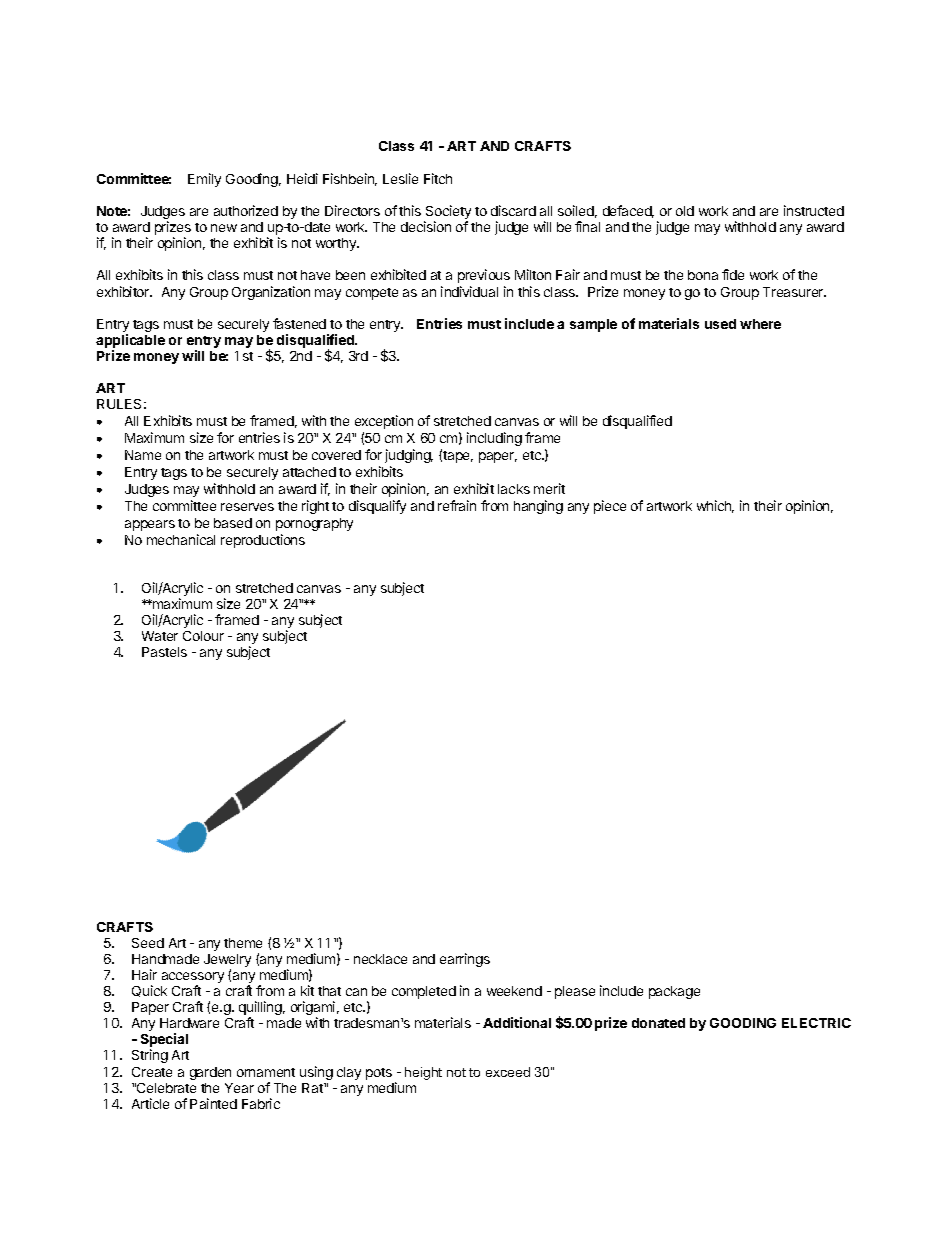 The height and width of the screenshot is (1233, 952). Describe the element at coordinates (164, 652) in the screenshot. I see `Pastels` at that location.
